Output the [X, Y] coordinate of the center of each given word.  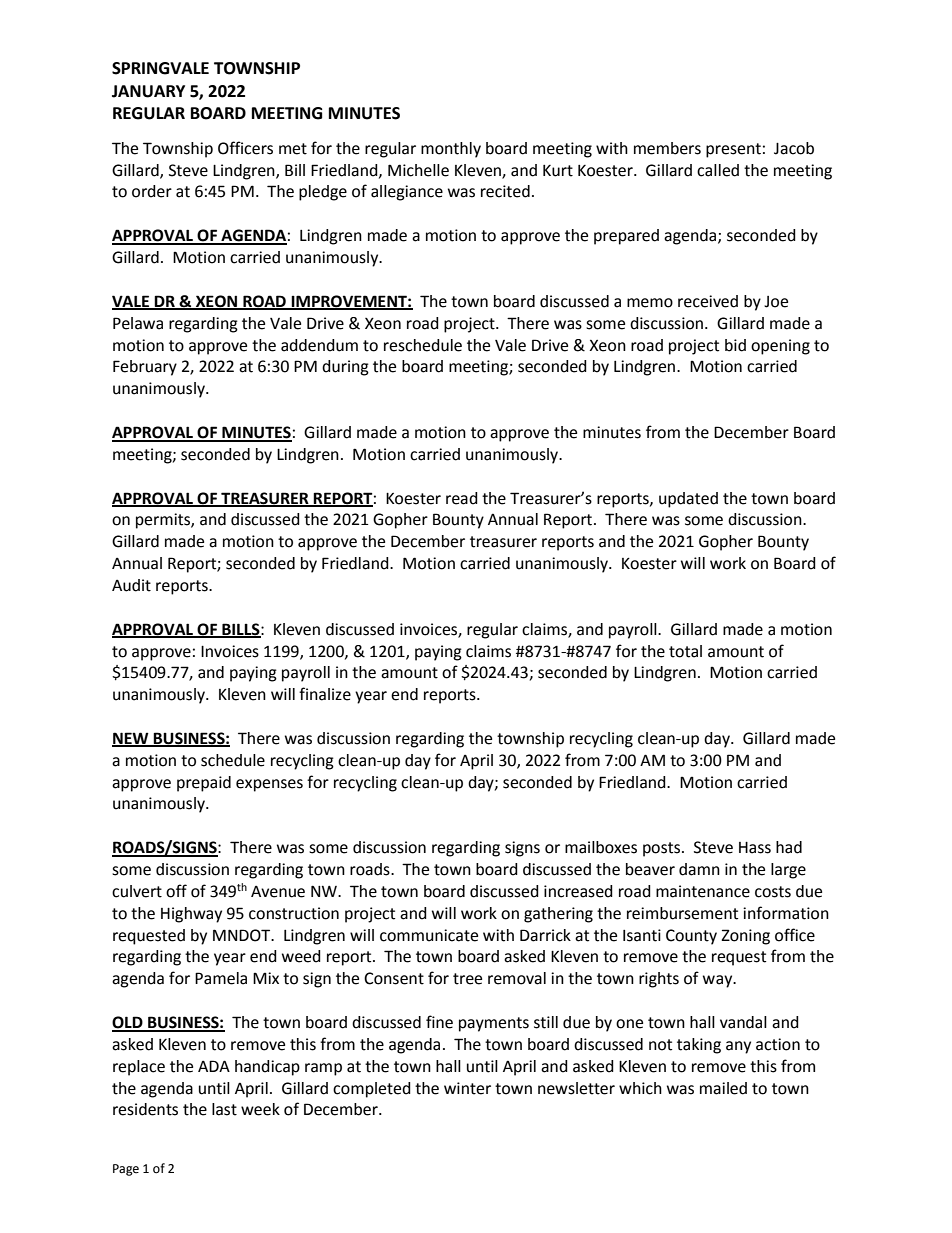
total [685, 651]
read [462, 498]
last [224, 1109]
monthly [451, 150]
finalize [325, 694]
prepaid [204, 784]
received [708, 301]
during [345, 368]
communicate [429, 935]
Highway [191, 915]
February [145, 368]
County [691, 937]
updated [688, 500]
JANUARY [148, 91]
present [733, 150]
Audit [131, 585]
